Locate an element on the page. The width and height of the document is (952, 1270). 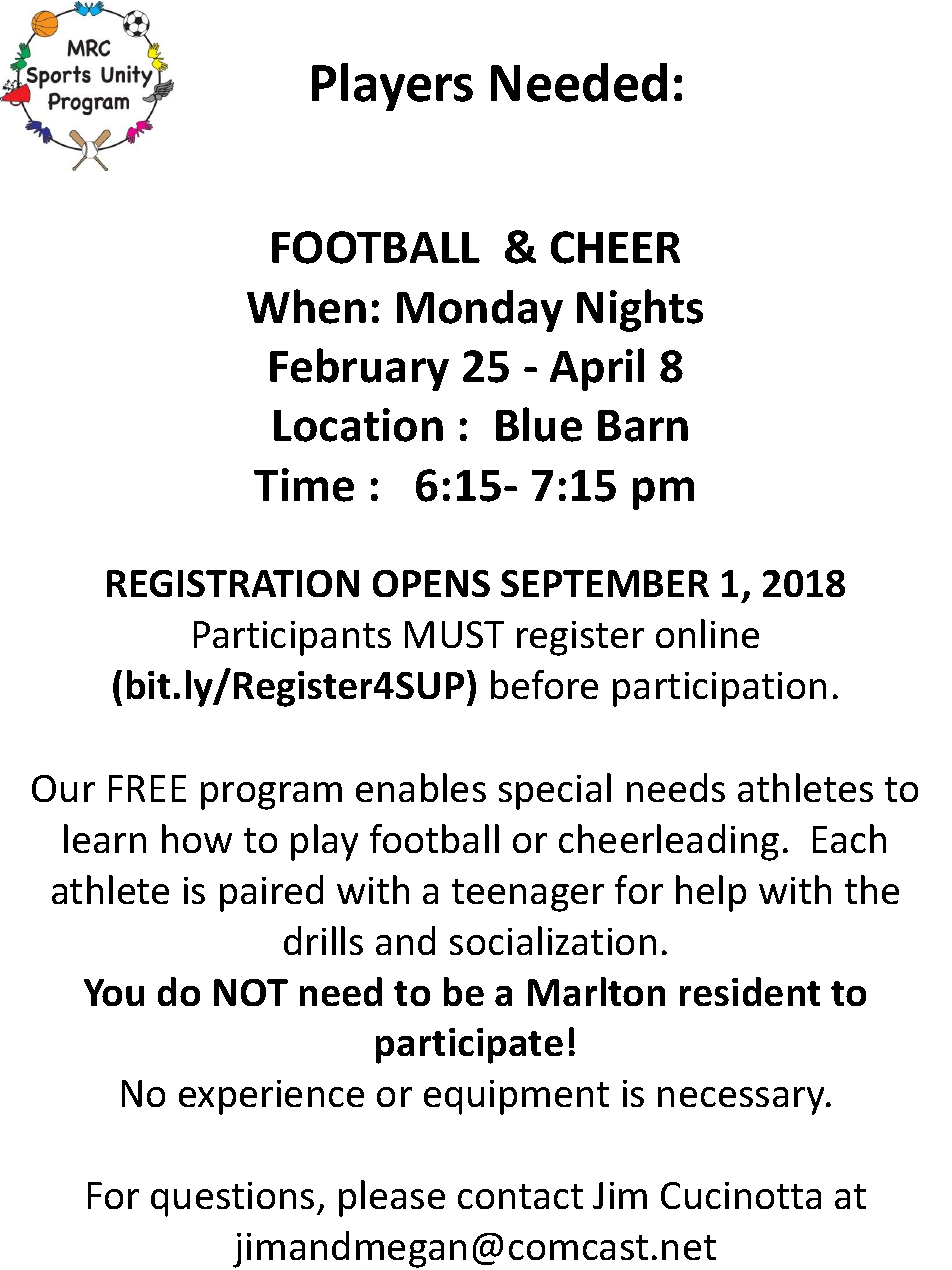
Participants is located at coordinates (292, 638).
